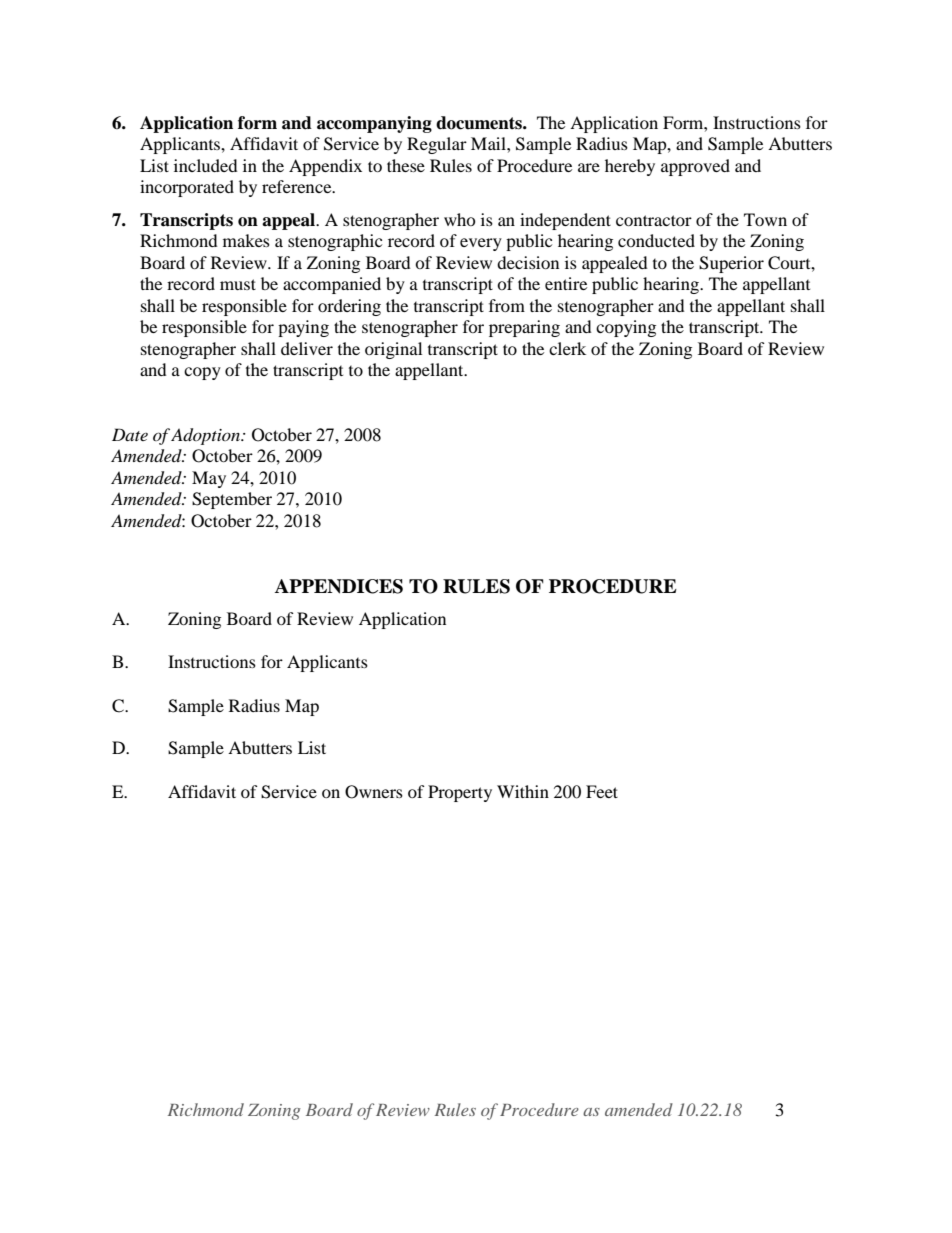  What do you see at coordinates (232, 500) in the image?
I see `September` at bounding box center [232, 500].
